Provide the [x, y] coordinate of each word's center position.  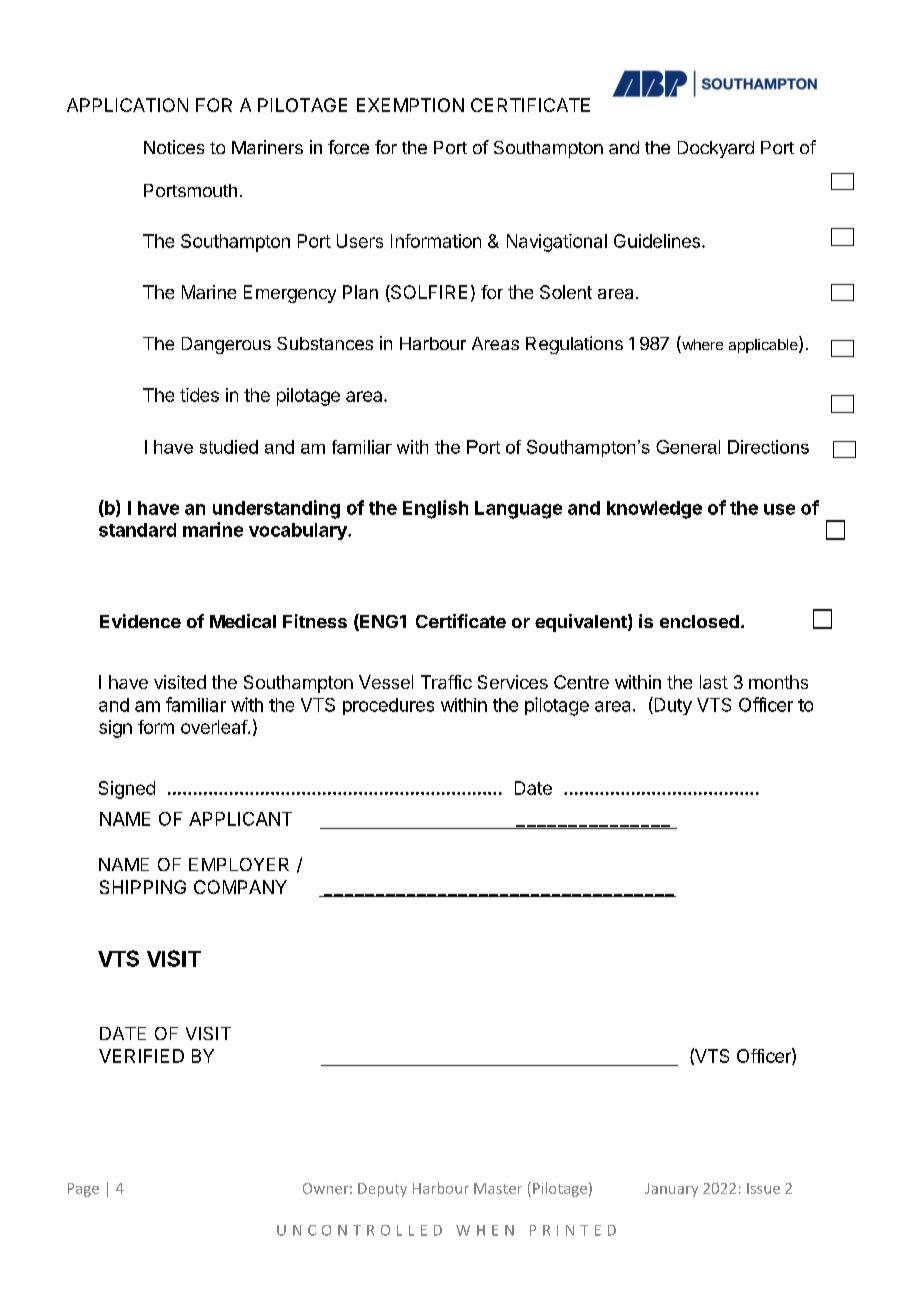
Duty [672, 706]
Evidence [140, 621]
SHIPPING [143, 887]
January [671, 1190]
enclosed [699, 621]
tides [199, 395]
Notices [174, 147]
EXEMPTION [410, 105]
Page [83, 1190]
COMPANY [240, 887]
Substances [325, 343]
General [688, 447]
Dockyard [716, 149]
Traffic [446, 682]
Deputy [382, 1190]
